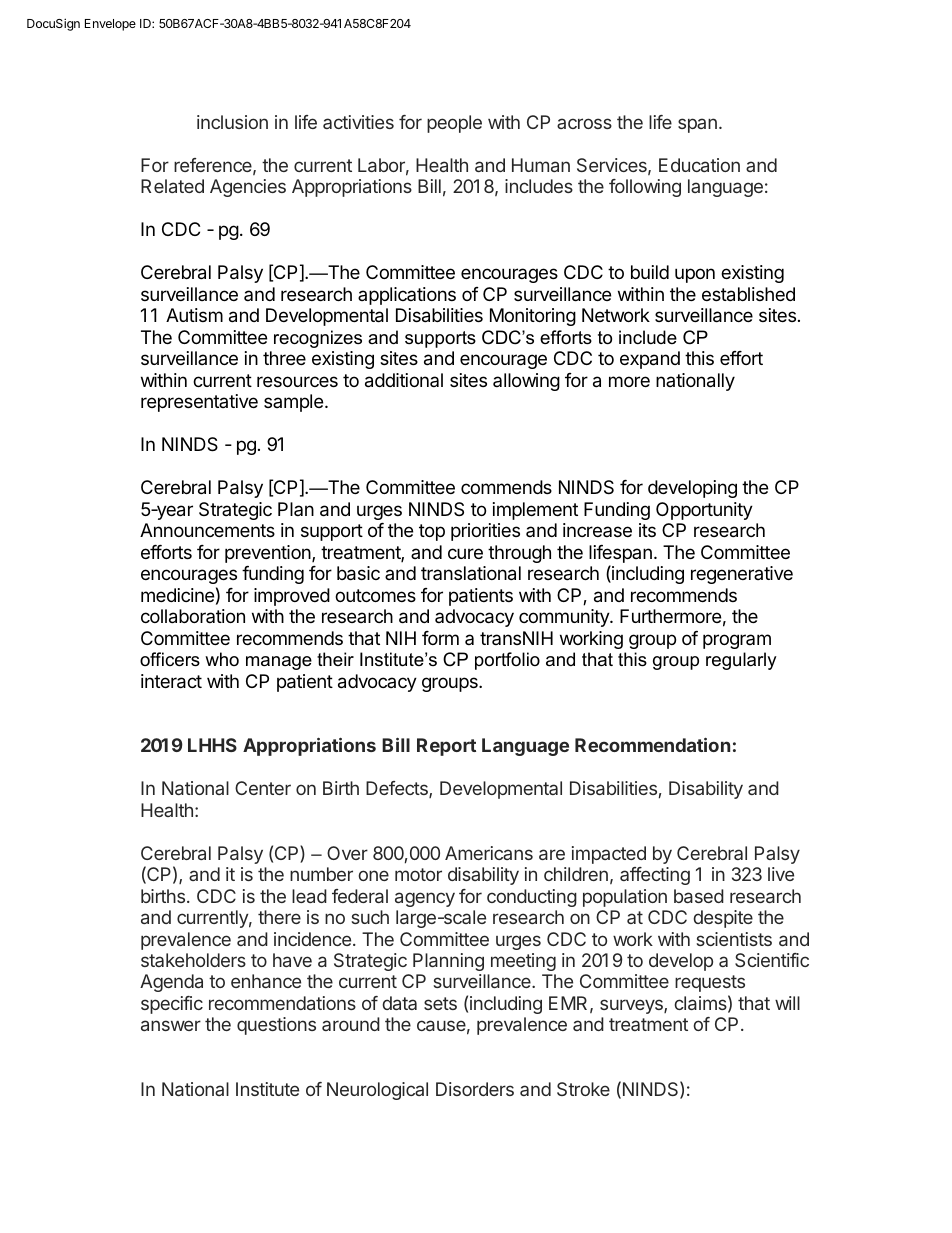 This screenshot has width=952, height=1233. I want to click on Americans, so click(489, 853).
